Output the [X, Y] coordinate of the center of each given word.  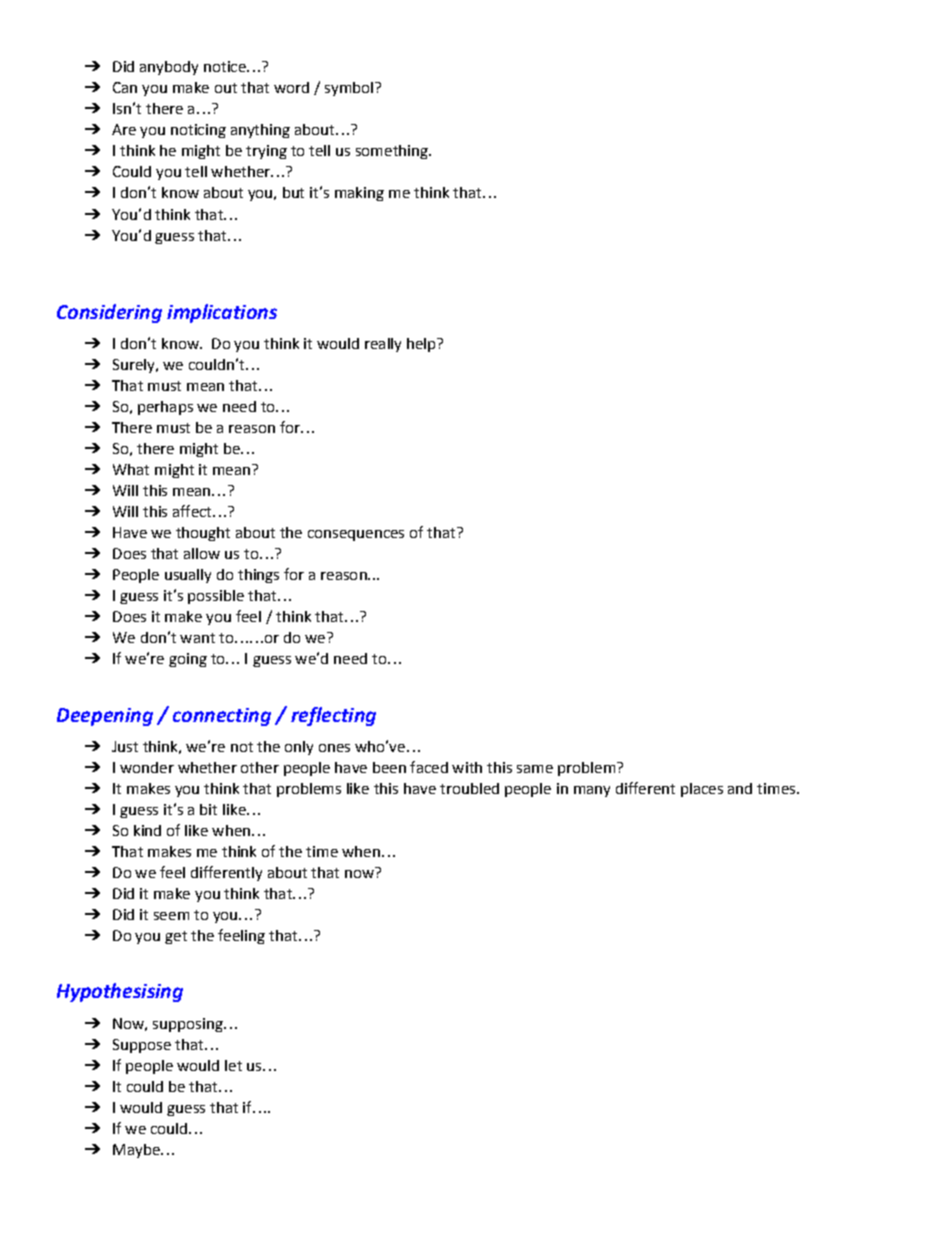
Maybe [137, 1151]
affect [193, 511]
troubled [469, 788]
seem [171, 916]
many [592, 791]
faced [429, 767]
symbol [350, 89]
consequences [356, 535]
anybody [169, 68]
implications [222, 313]
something [393, 152]
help [422, 345]
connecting [222, 717]
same [535, 769]
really [383, 345]
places [702, 790]
